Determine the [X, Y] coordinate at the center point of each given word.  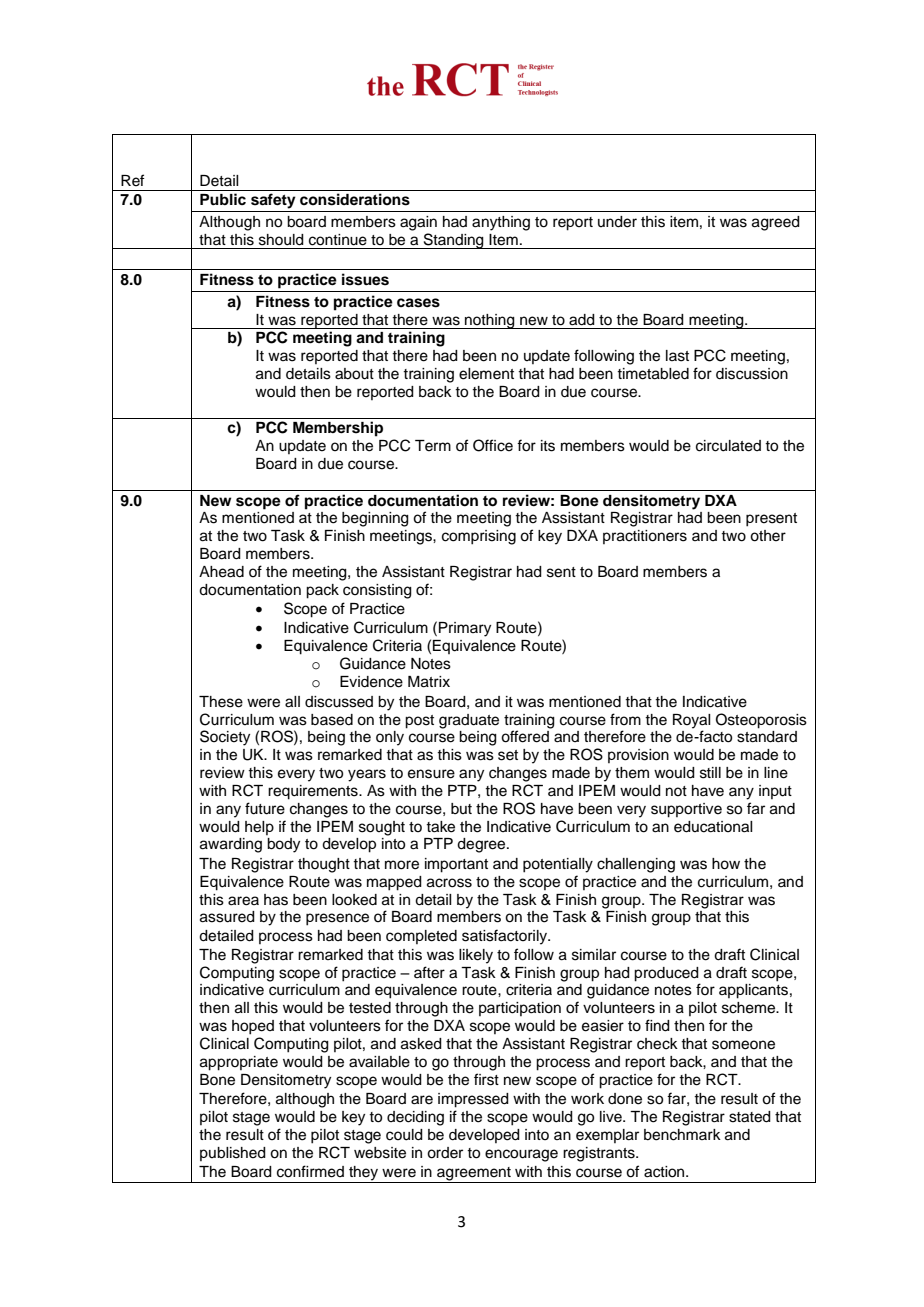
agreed [776, 223]
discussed [339, 702]
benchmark [682, 1135]
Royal [692, 721]
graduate [469, 721]
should [281, 240]
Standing [453, 241]
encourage [521, 1155]
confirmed [310, 1171]
